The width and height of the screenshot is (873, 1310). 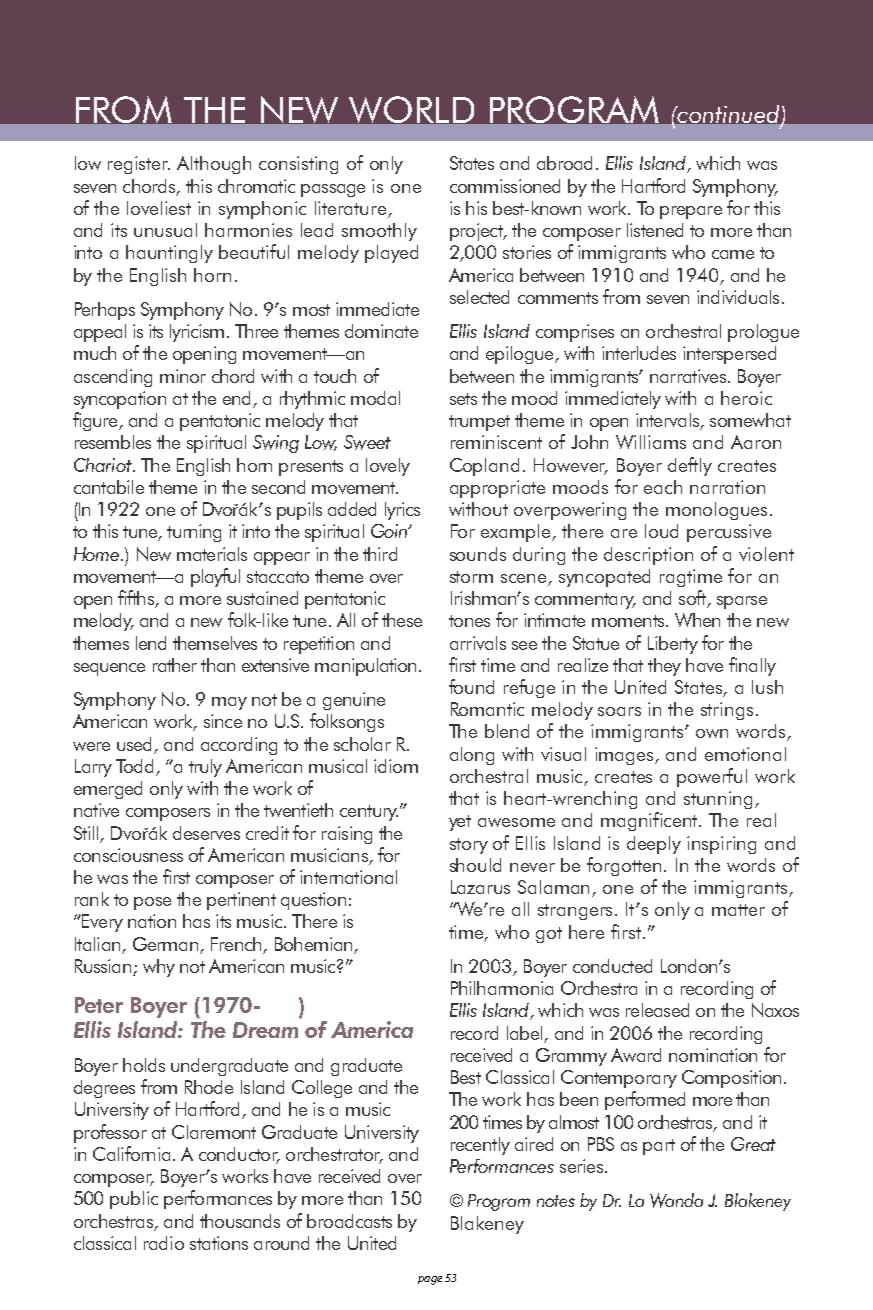 I want to click on syncopation, so click(x=120, y=400).
